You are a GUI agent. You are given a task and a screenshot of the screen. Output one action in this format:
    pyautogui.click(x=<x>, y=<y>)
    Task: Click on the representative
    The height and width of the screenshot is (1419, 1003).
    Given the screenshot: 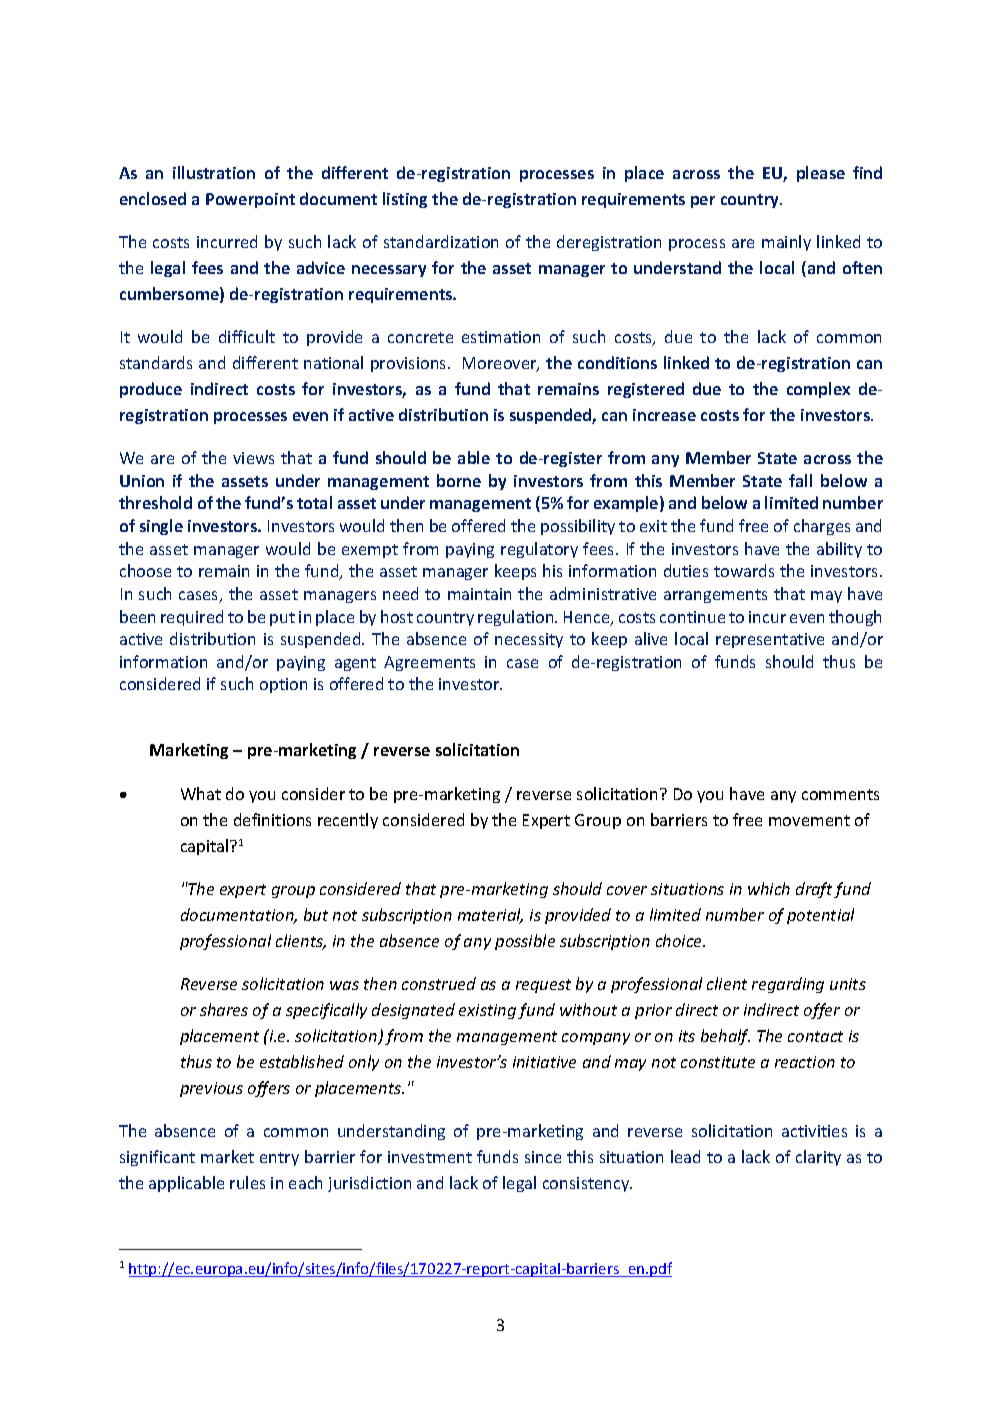 What is the action you would take?
    pyautogui.click(x=770, y=640)
